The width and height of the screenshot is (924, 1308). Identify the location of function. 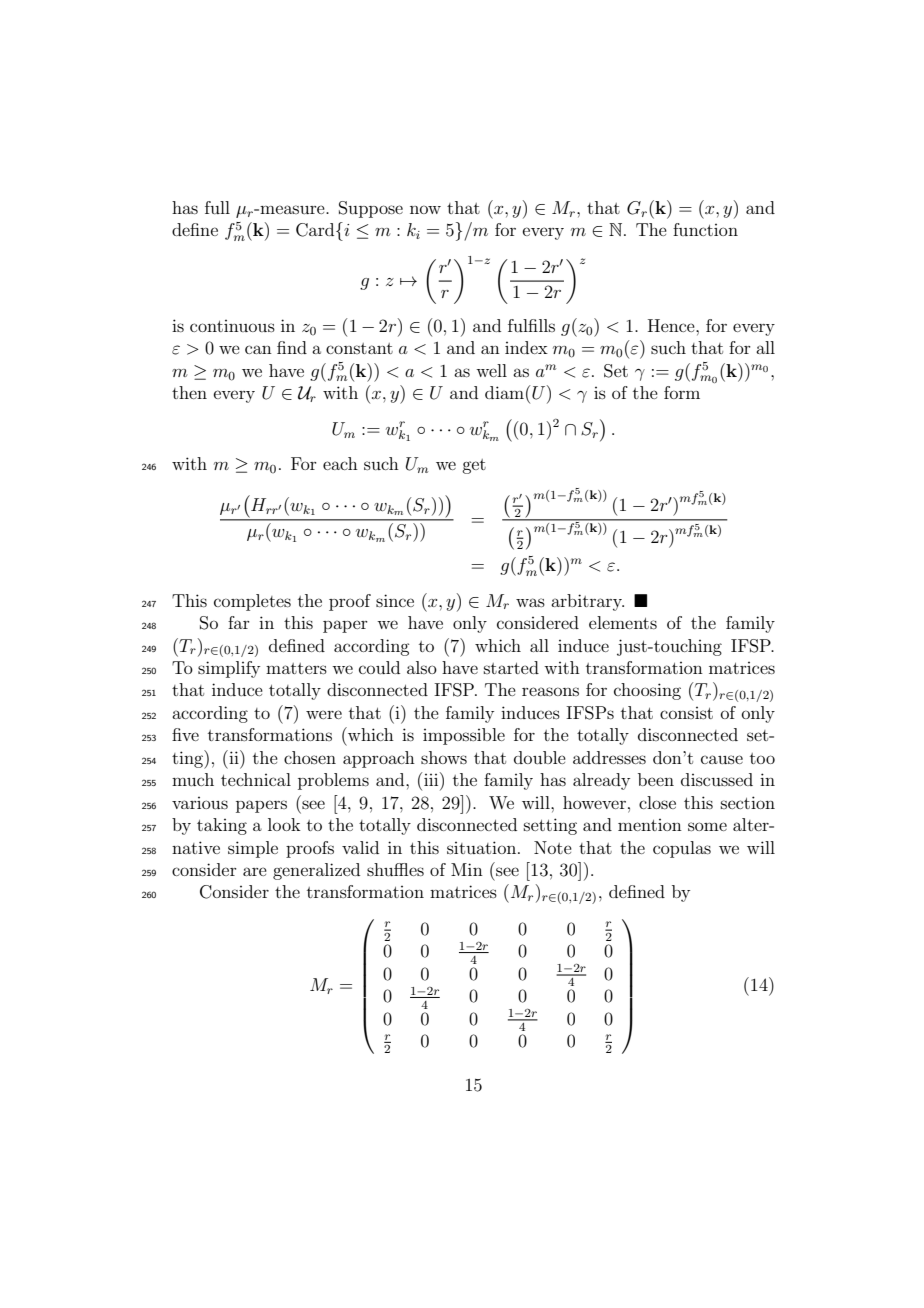
(705, 229).
